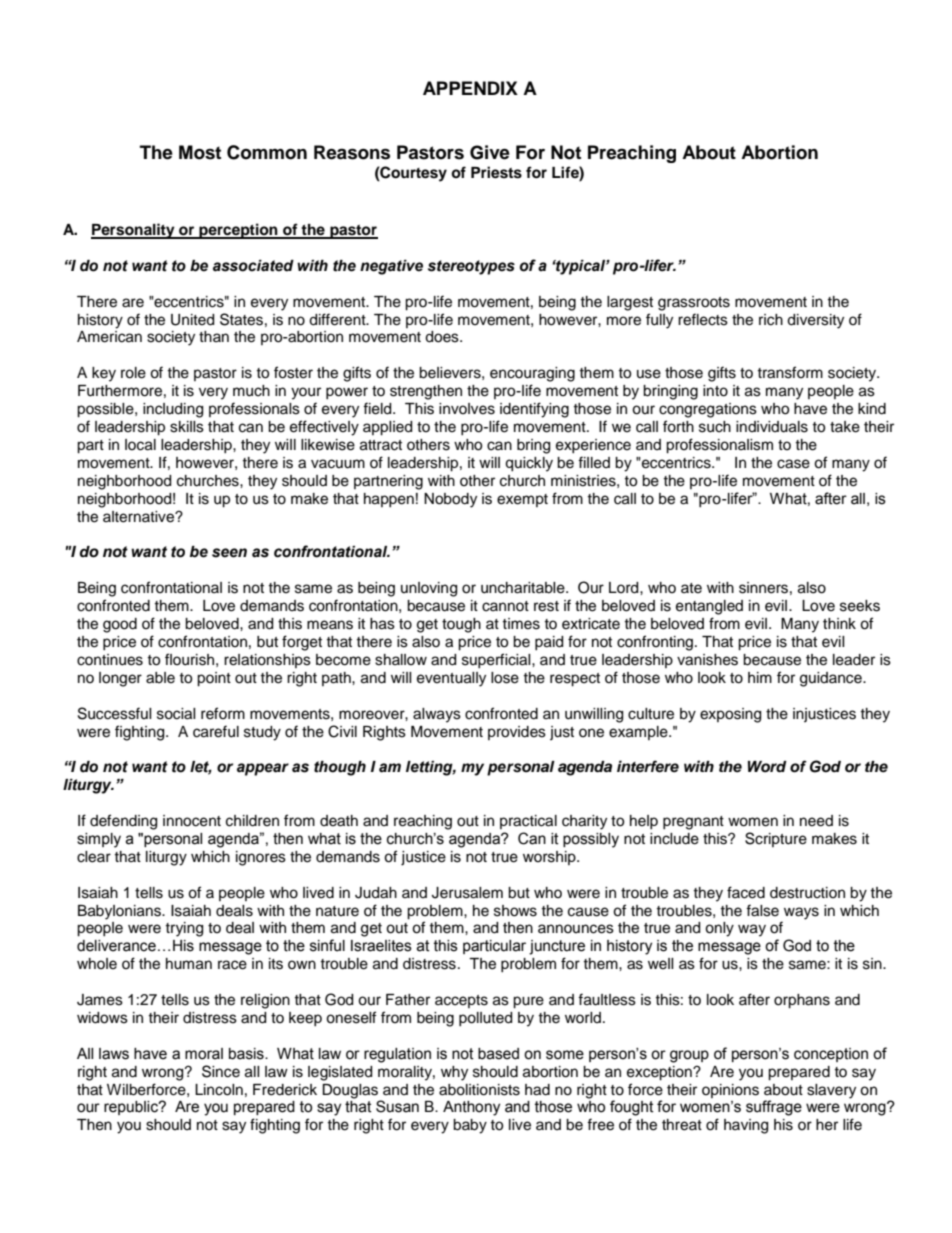  I want to click on quickly, so click(529, 464).
